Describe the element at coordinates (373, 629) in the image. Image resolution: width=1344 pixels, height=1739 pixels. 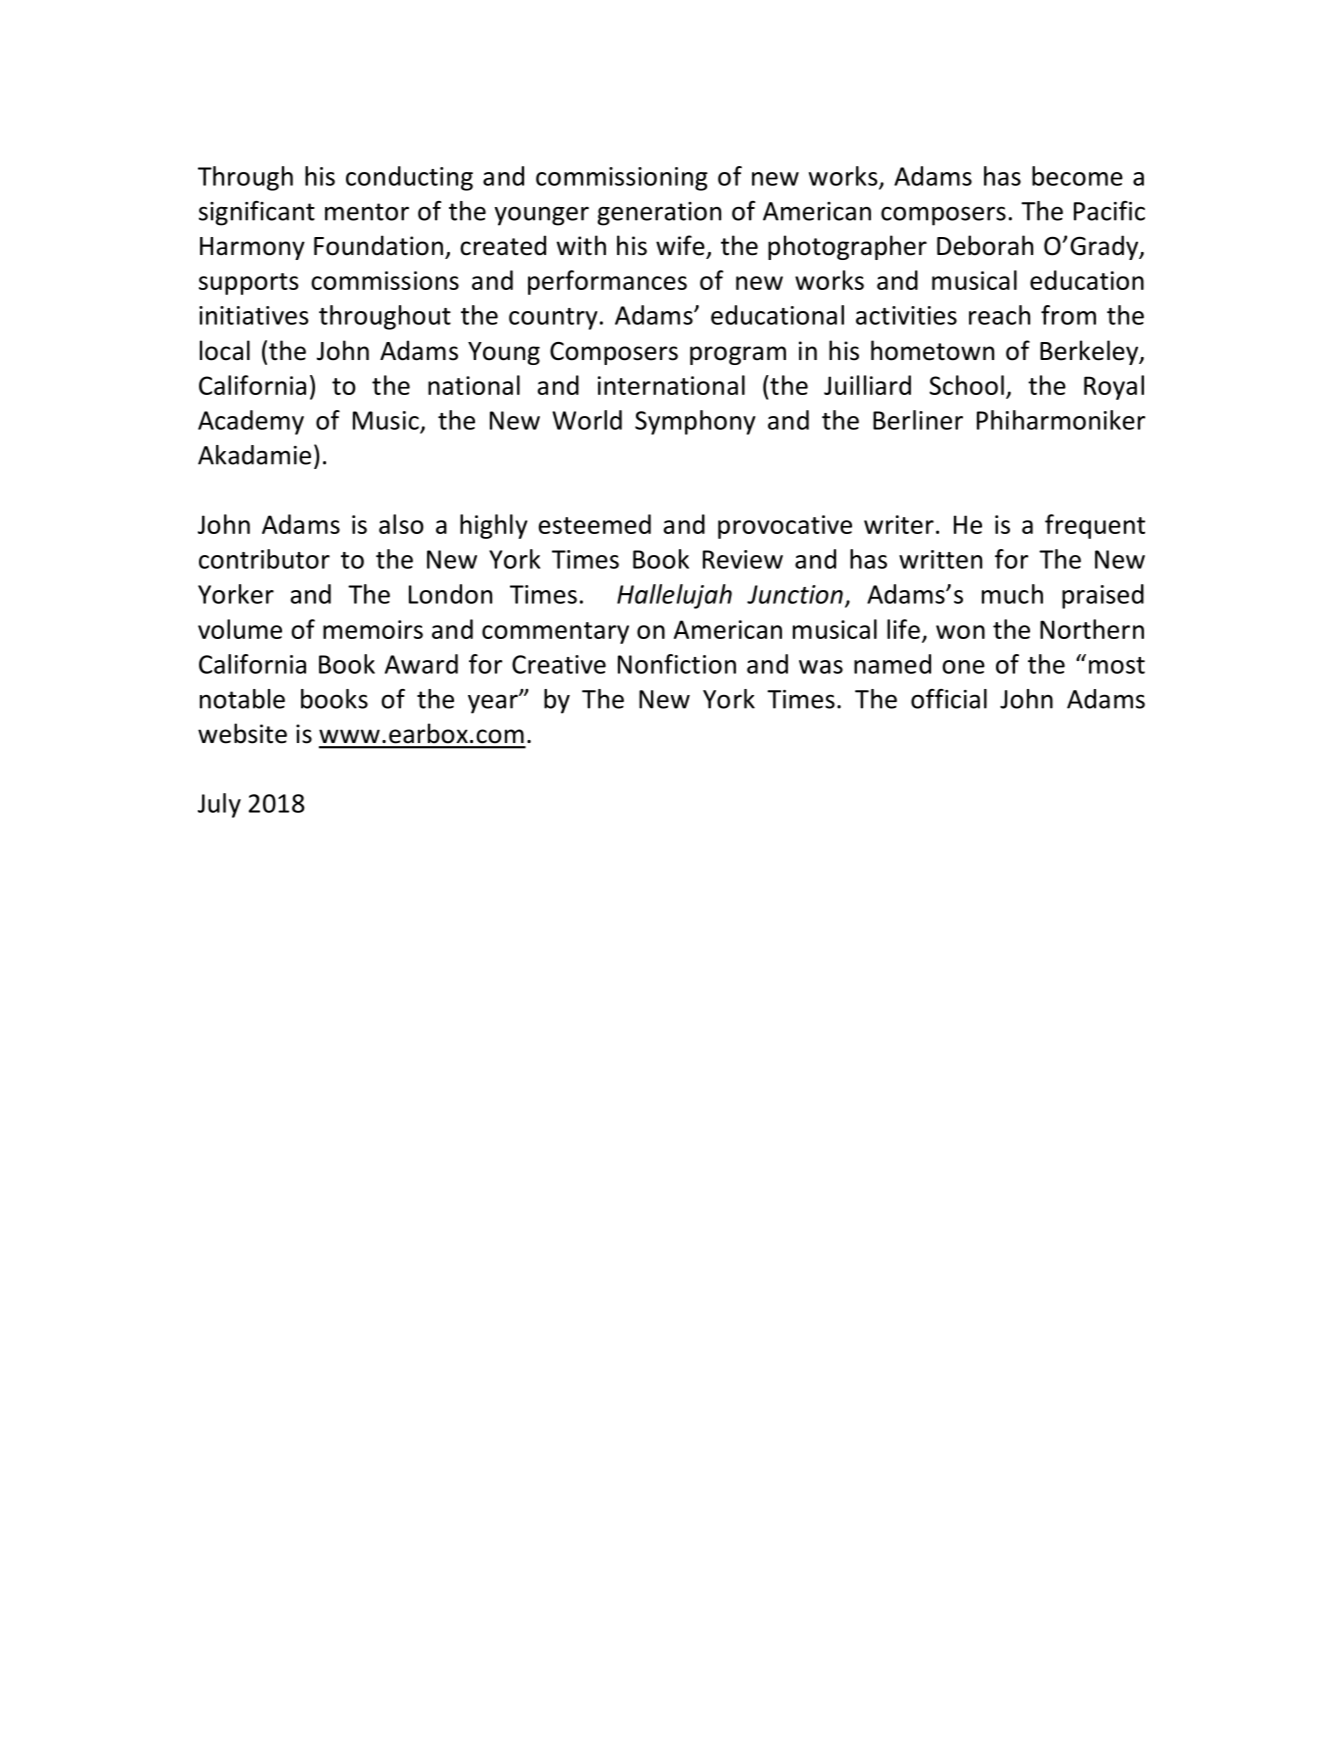
I see `memoirs` at that location.
